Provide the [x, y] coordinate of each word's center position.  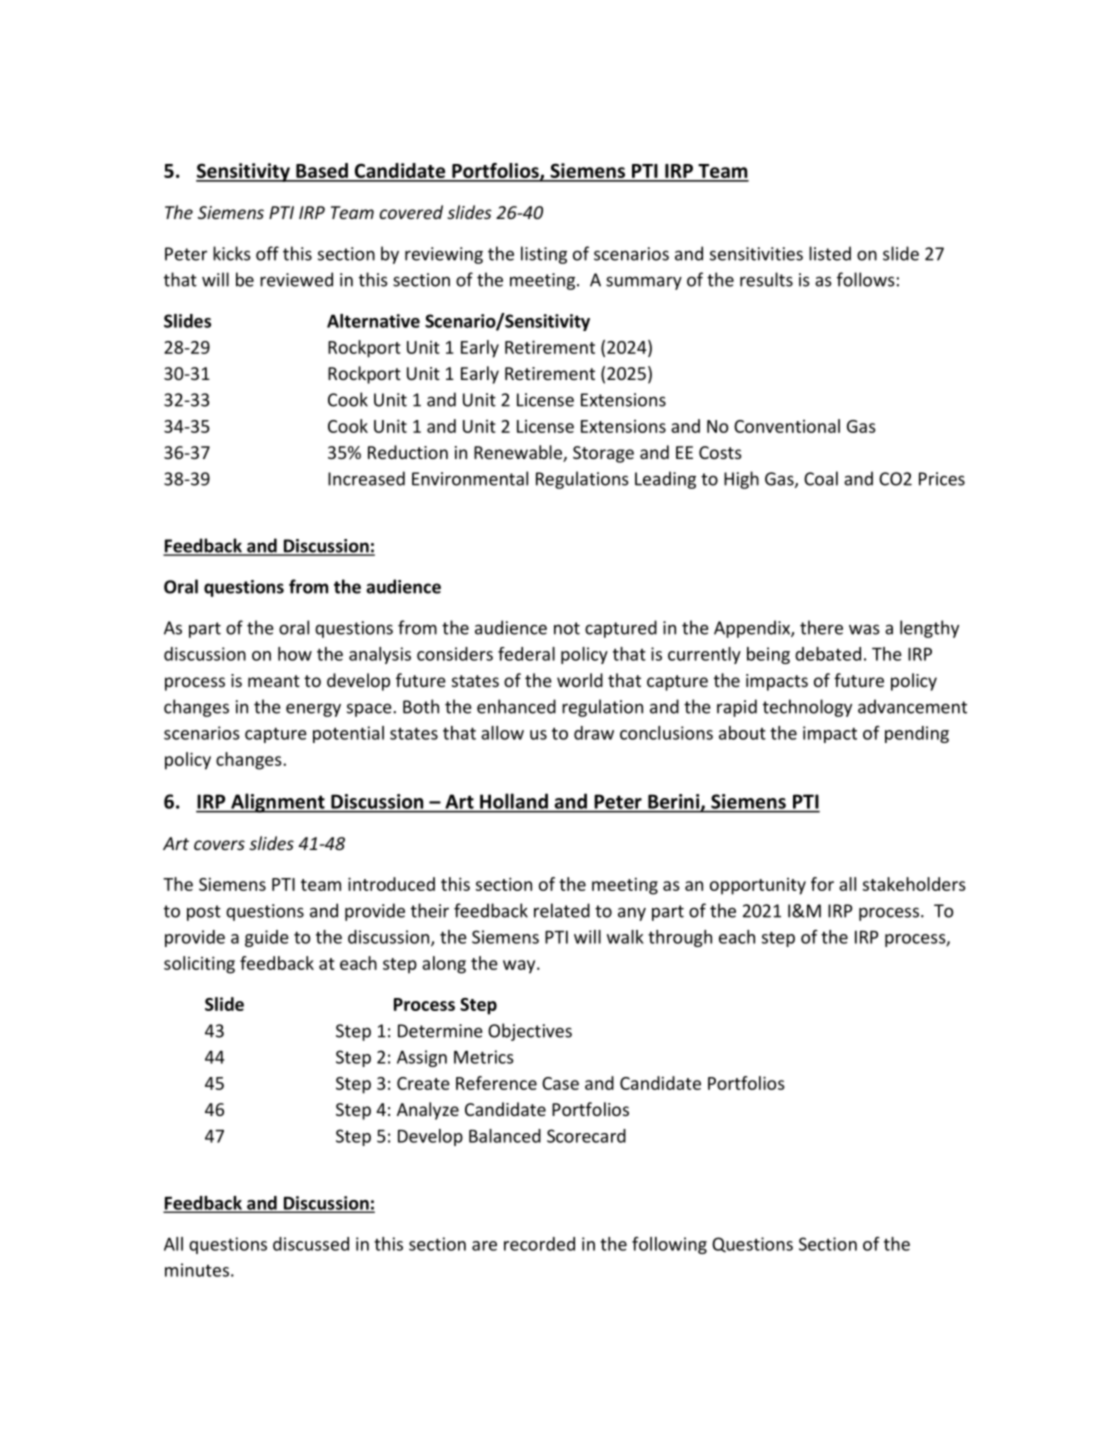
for [822, 884]
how [295, 654]
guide [267, 938]
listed [830, 253]
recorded [539, 1244]
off [267, 253]
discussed [311, 1244]
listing [544, 255]
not [567, 628]
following [669, 1245]
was [864, 629]
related [562, 910]
